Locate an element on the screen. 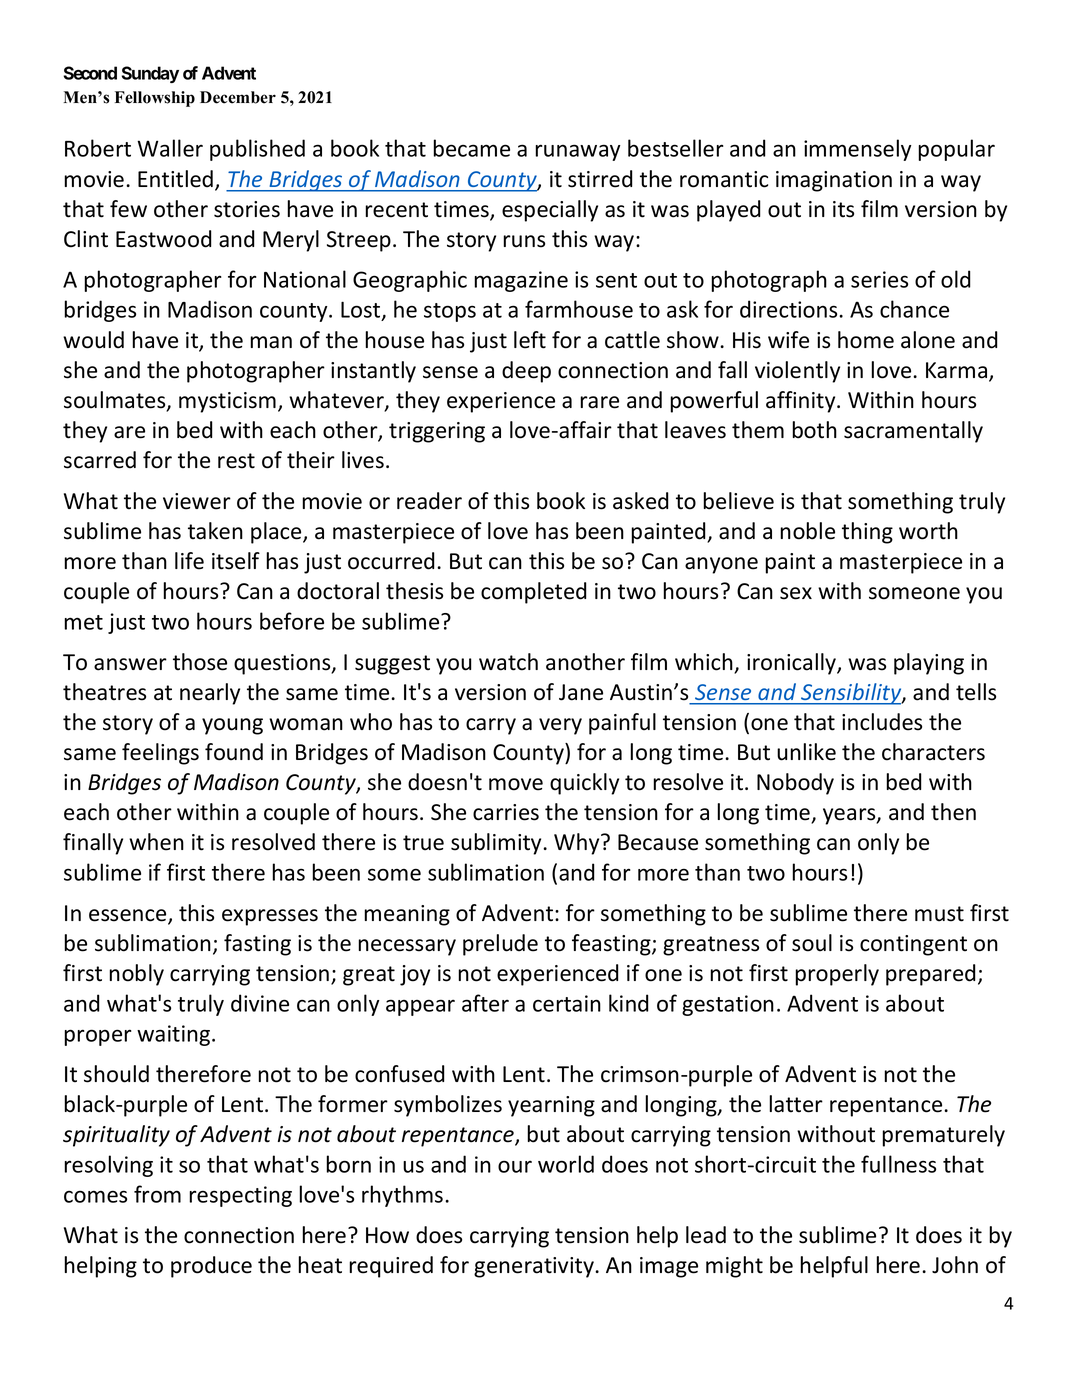 The height and width of the screenshot is (1394, 1077). immensely is located at coordinates (857, 150).
